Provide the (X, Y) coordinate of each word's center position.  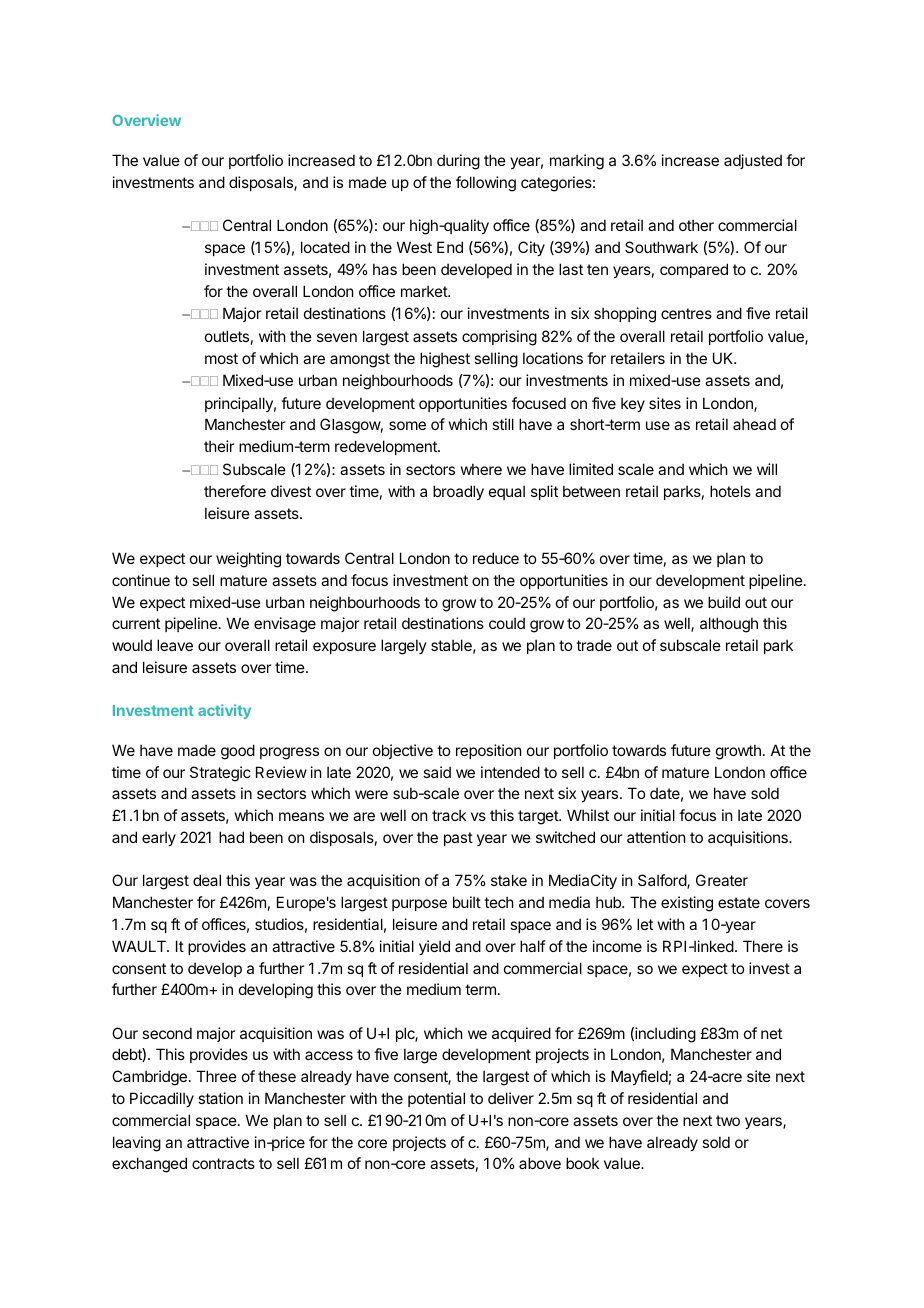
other (696, 225)
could (507, 623)
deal (207, 880)
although (729, 625)
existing (687, 904)
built (467, 902)
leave (175, 645)
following (486, 184)
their (219, 446)
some (407, 425)
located (325, 247)
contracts (223, 1163)
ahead (754, 424)
